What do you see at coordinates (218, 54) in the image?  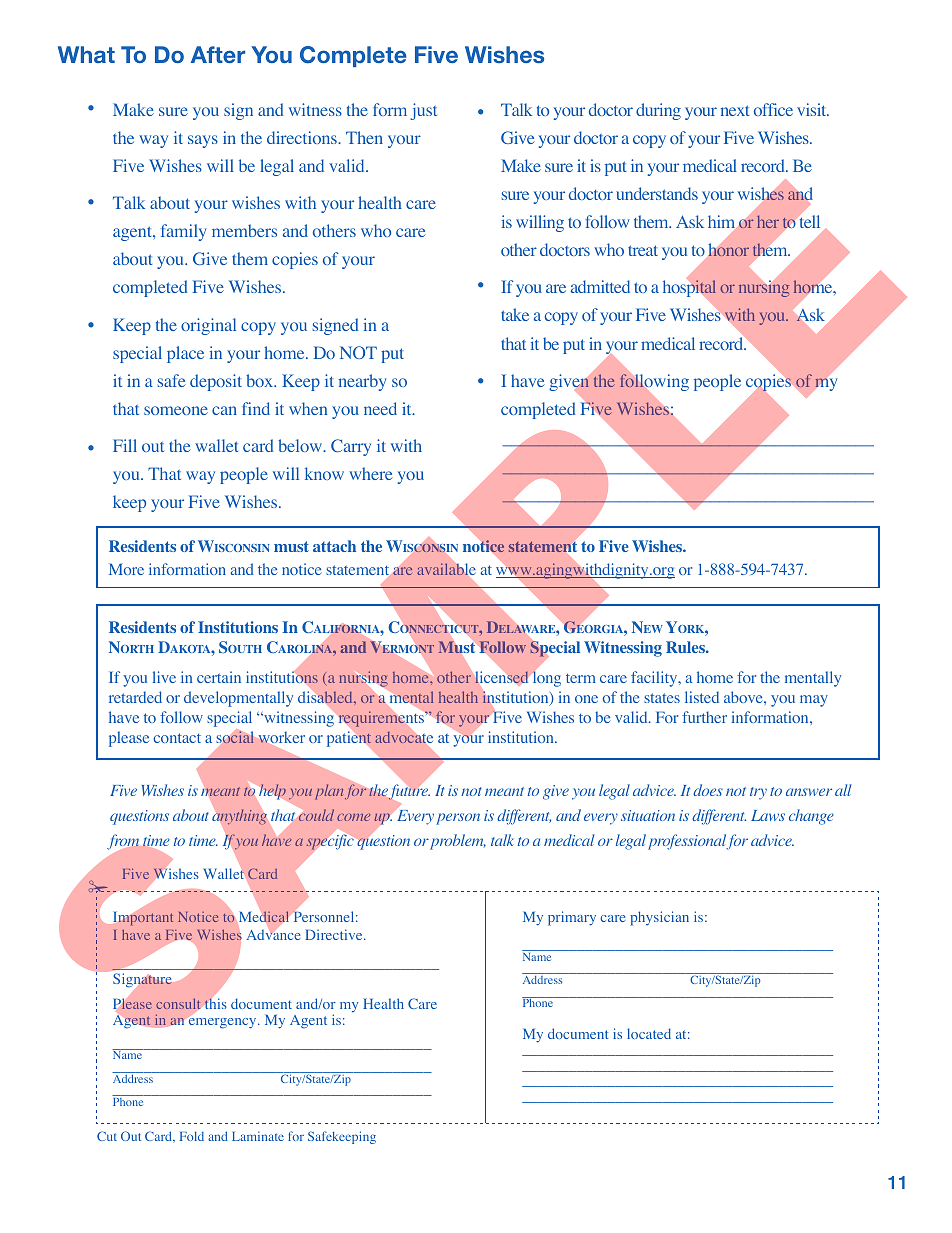 I see `After` at bounding box center [218, 54].
